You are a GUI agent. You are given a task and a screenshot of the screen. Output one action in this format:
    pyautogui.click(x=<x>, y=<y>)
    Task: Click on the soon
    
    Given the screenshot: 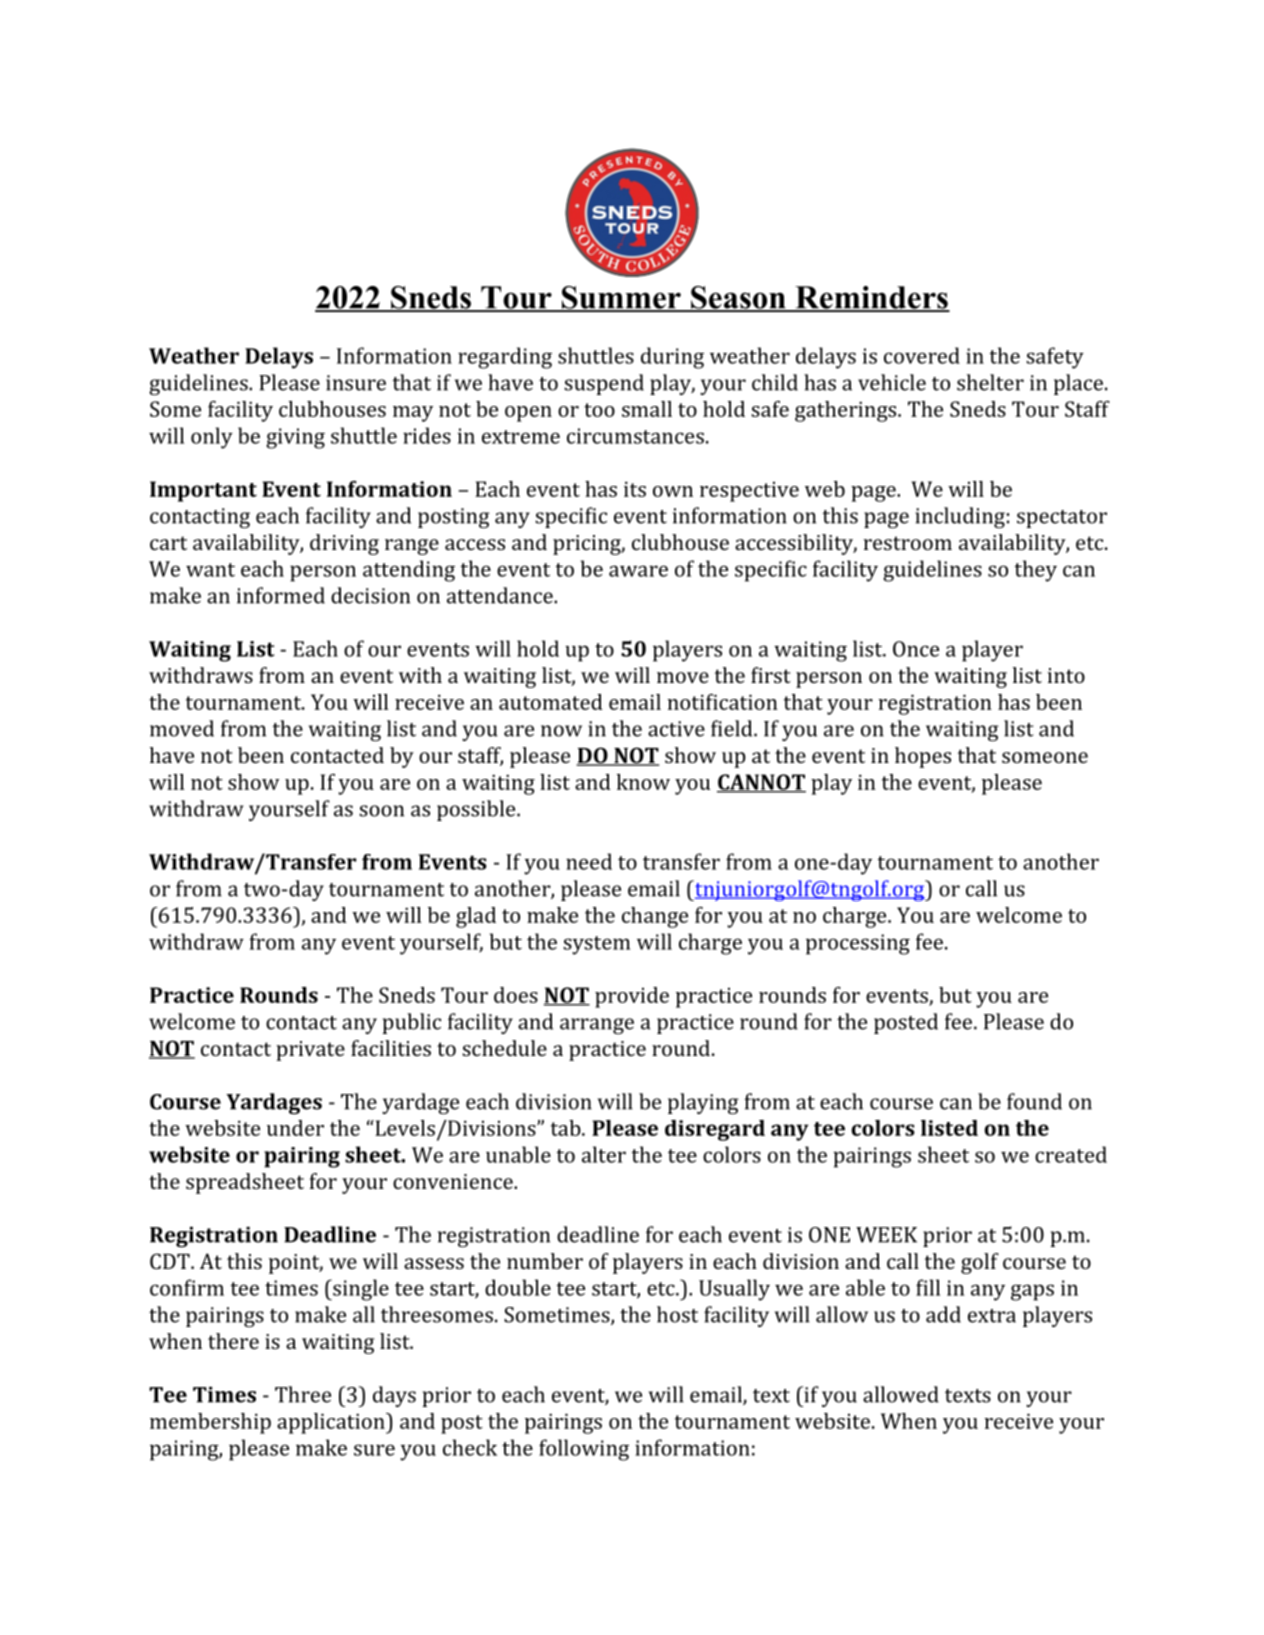 What is the action you would take?
    pyautogui.click(x=381, y=811)
